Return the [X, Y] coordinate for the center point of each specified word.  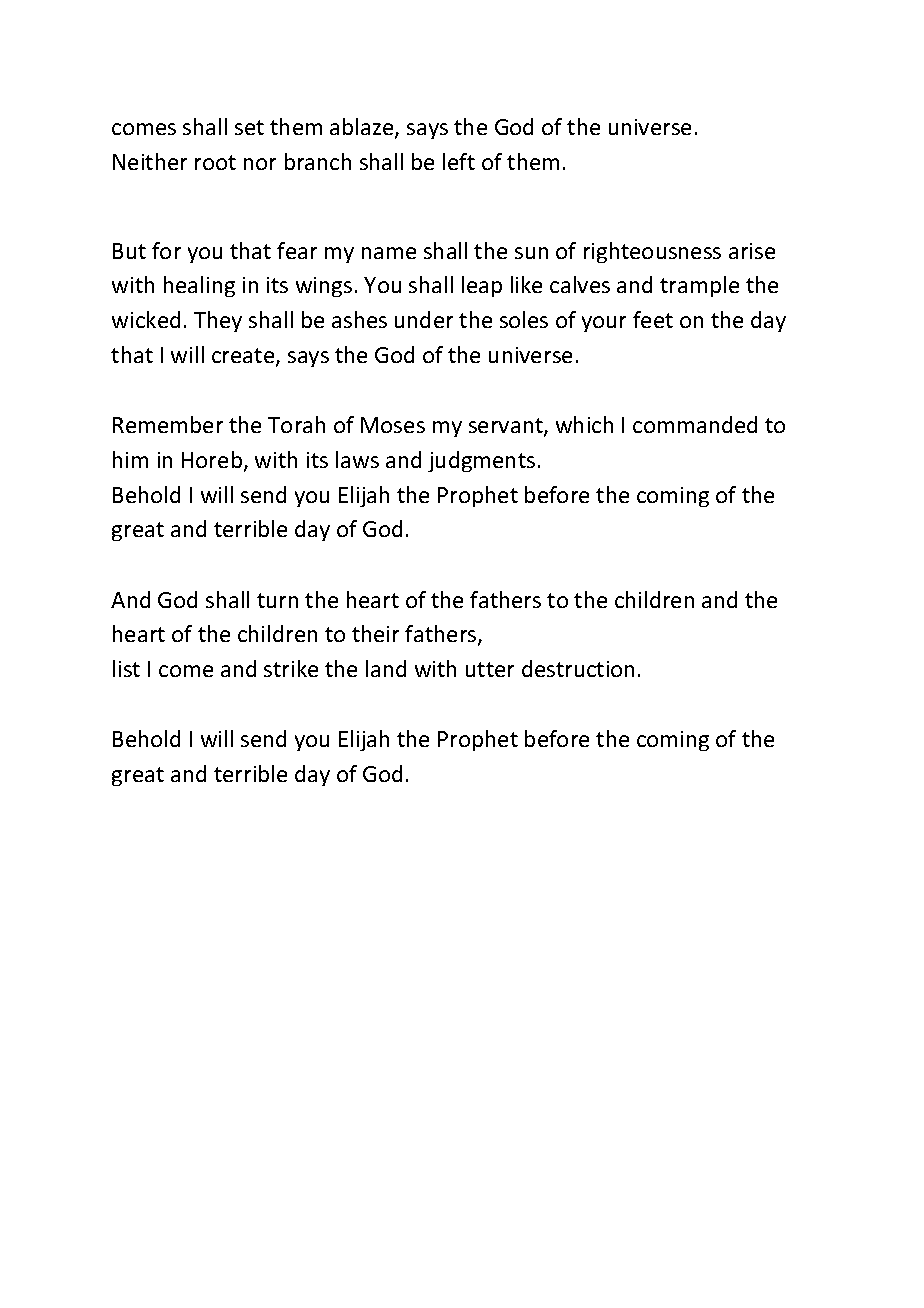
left [459, 161]
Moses [393, 425]
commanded [695, 424]
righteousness [652, 252]
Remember [168, 424]
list [126, 668]
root [215, 162]
